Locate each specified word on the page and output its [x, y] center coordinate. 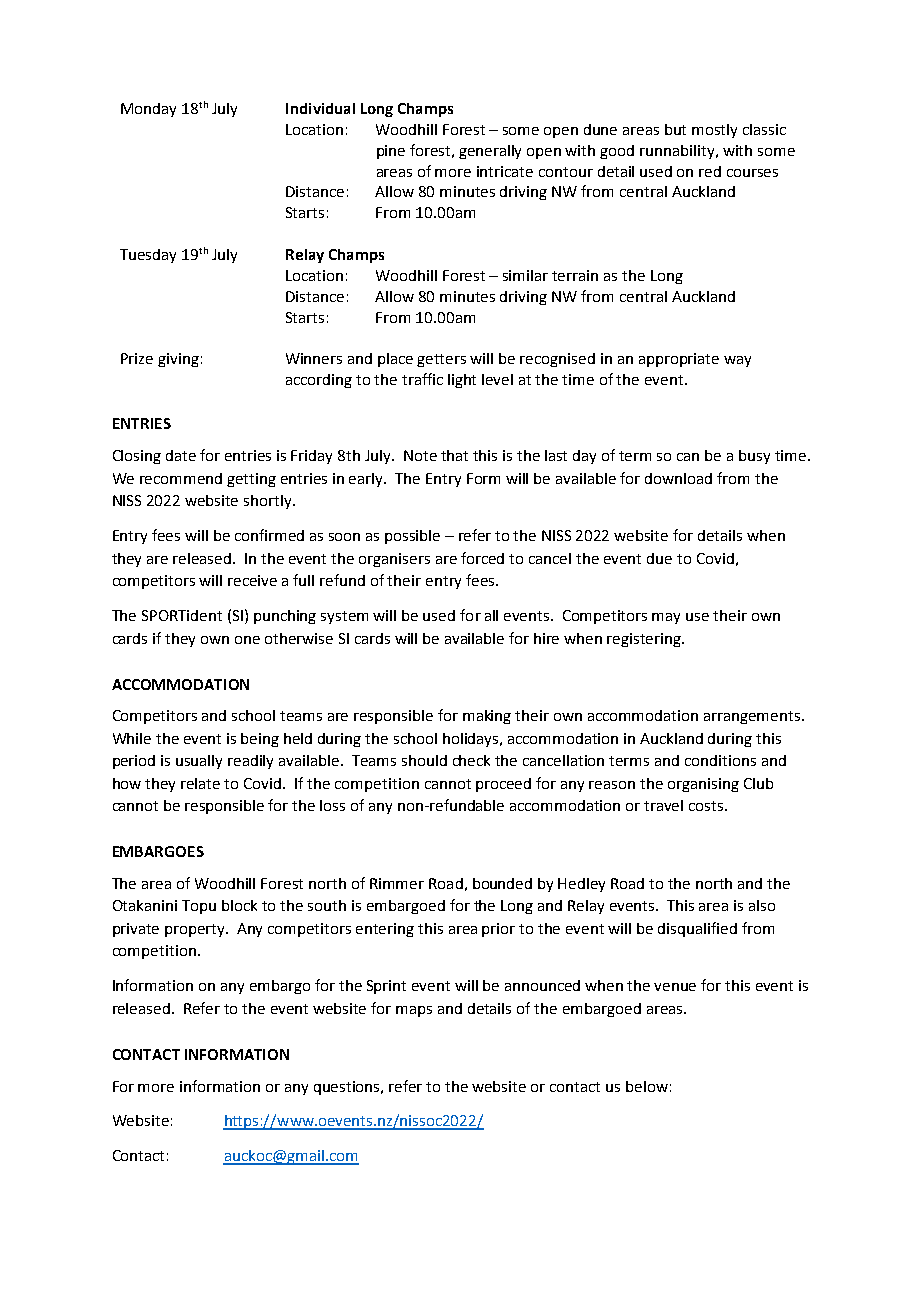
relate [200, 783]
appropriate [679, 360]
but [675, 129]
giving [178, 360]
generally [490, 152]
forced [482, 558]
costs [707, 806]
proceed [503, 785]
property [196, 930]
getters [441, 360]
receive [252, 580]
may [666, 618]
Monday [148, 110]
